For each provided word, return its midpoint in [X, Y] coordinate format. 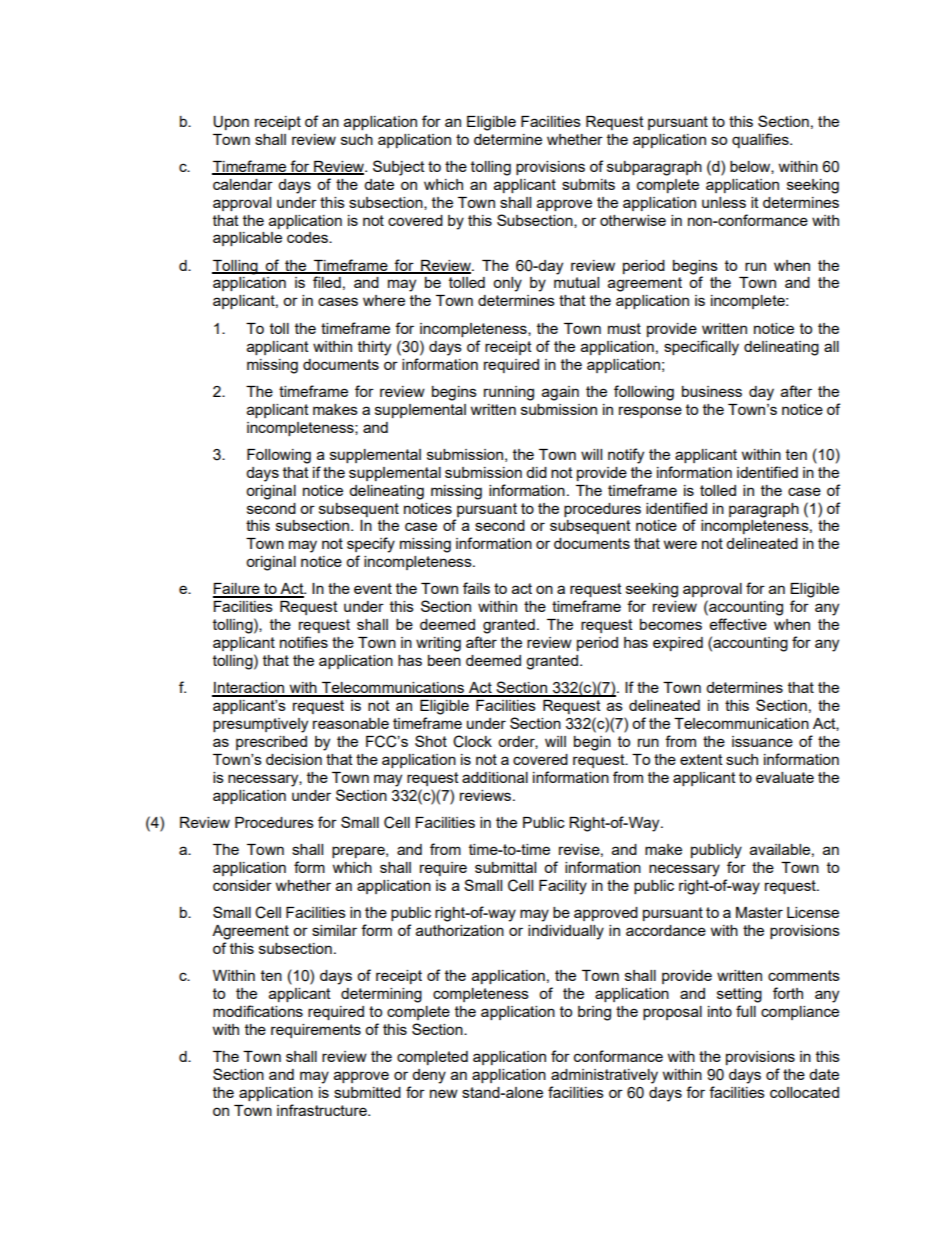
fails [476, 588]
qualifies [761, 140]
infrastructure [323, 1110]
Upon [231, 123]
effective [738, 624]
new [444, 1093]
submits [588, 184]
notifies [304, 642]
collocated [804, 1092]
